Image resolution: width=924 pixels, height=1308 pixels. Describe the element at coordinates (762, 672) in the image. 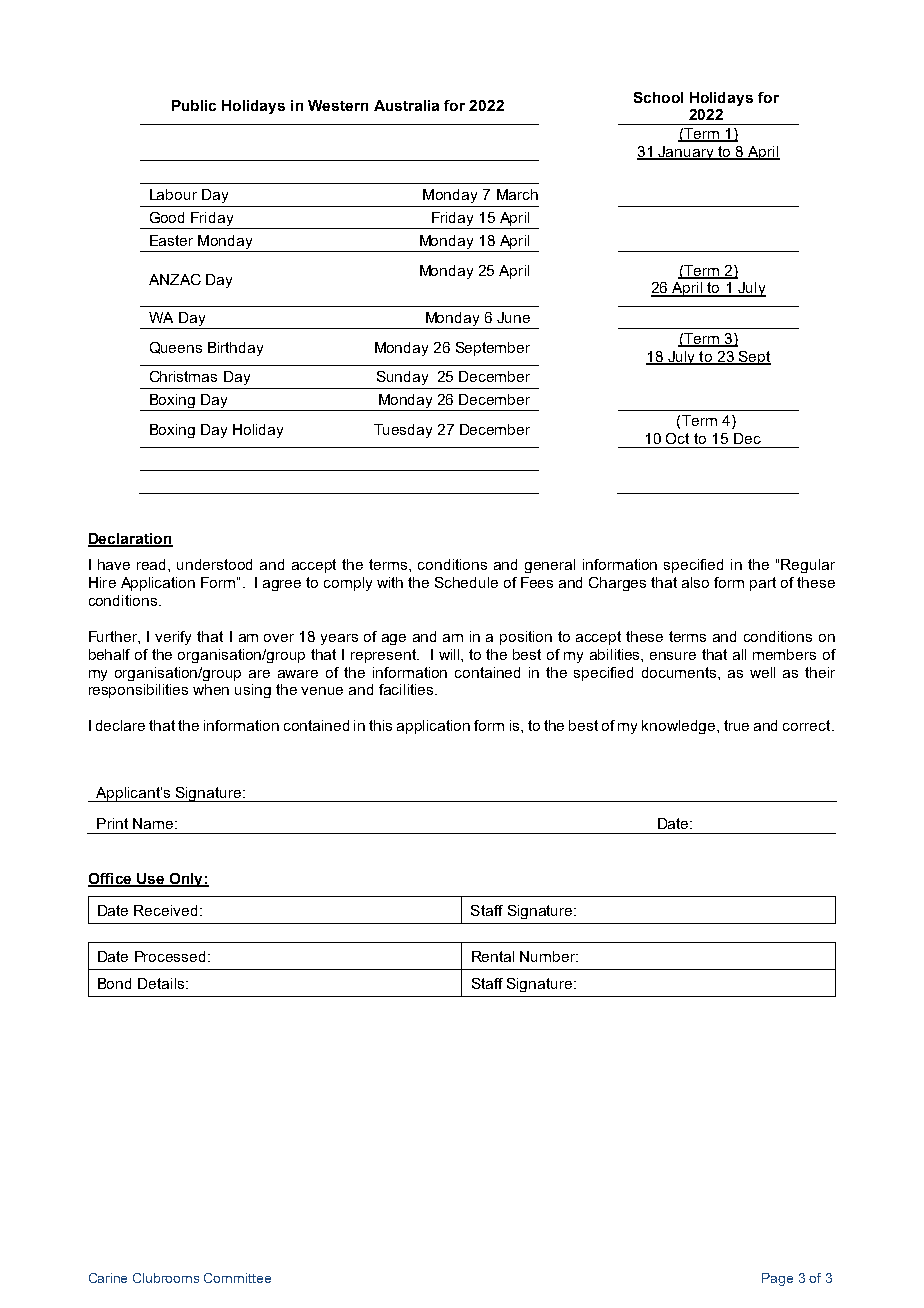

I see `well` at that location.
